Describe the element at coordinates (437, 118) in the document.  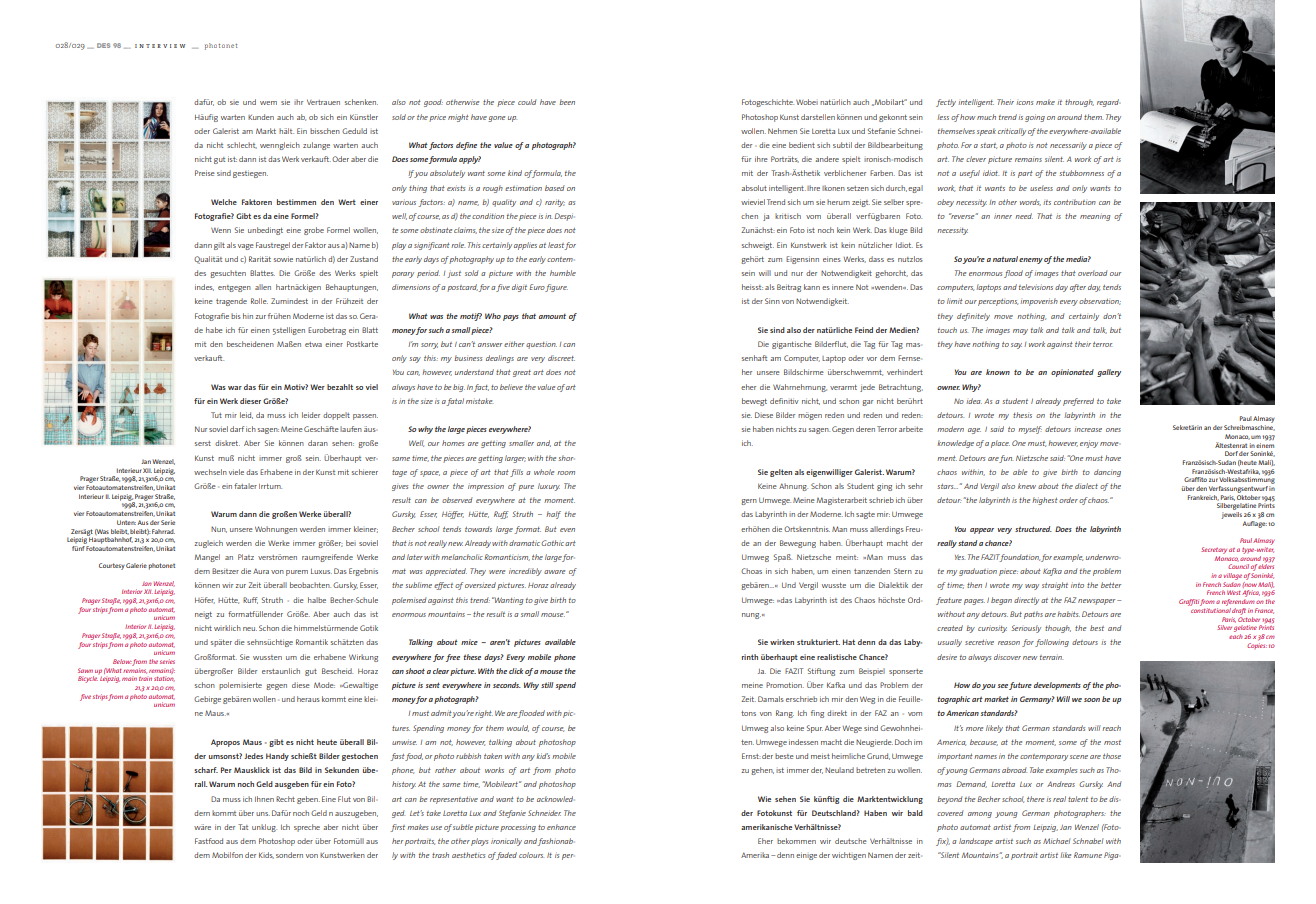
I see `price` at that location.
